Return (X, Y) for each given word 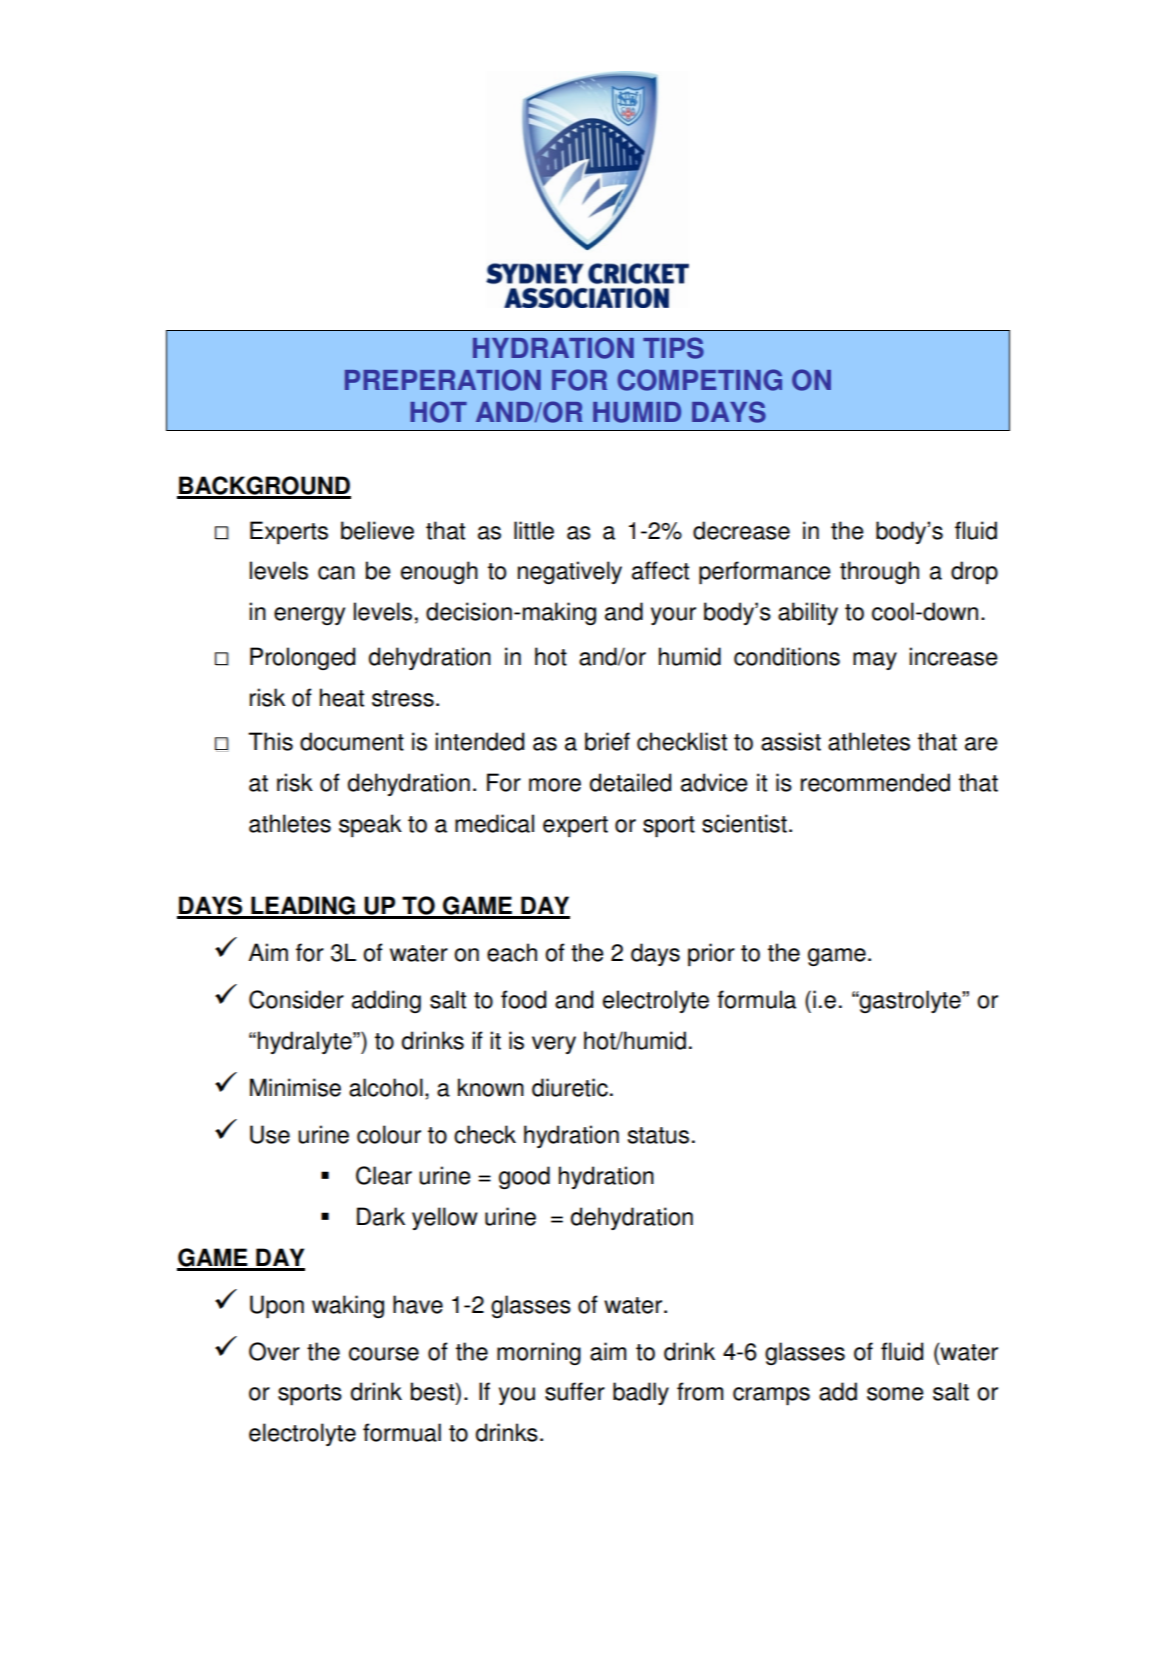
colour (389, 1134)
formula (756, 999)
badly (641, 1393)
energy (309, 616)
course (384, 1354)
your (673, 616)
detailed (630, 782)
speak (370, 826)
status (658, 1135)
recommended (875, 782)
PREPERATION (443, 380)
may (875, 661)
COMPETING (699, 380)
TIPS (673, 348)
